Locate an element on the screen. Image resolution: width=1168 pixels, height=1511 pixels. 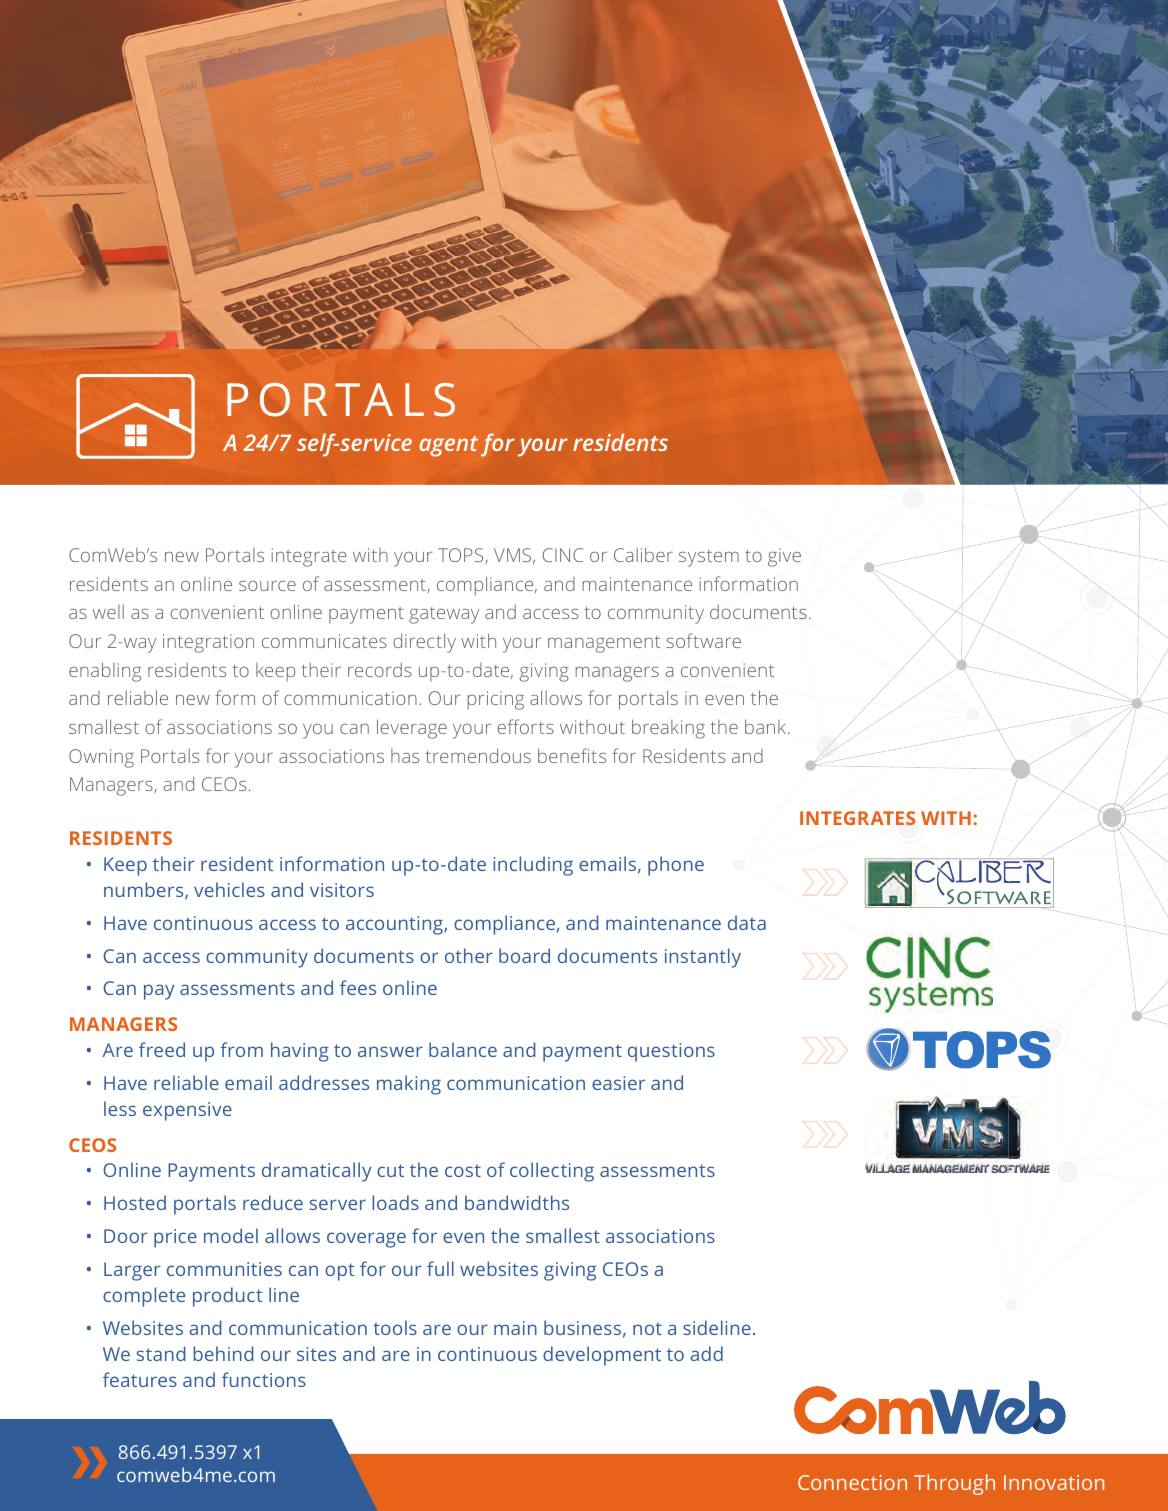
Owning is located at coordinates (101, 758).
